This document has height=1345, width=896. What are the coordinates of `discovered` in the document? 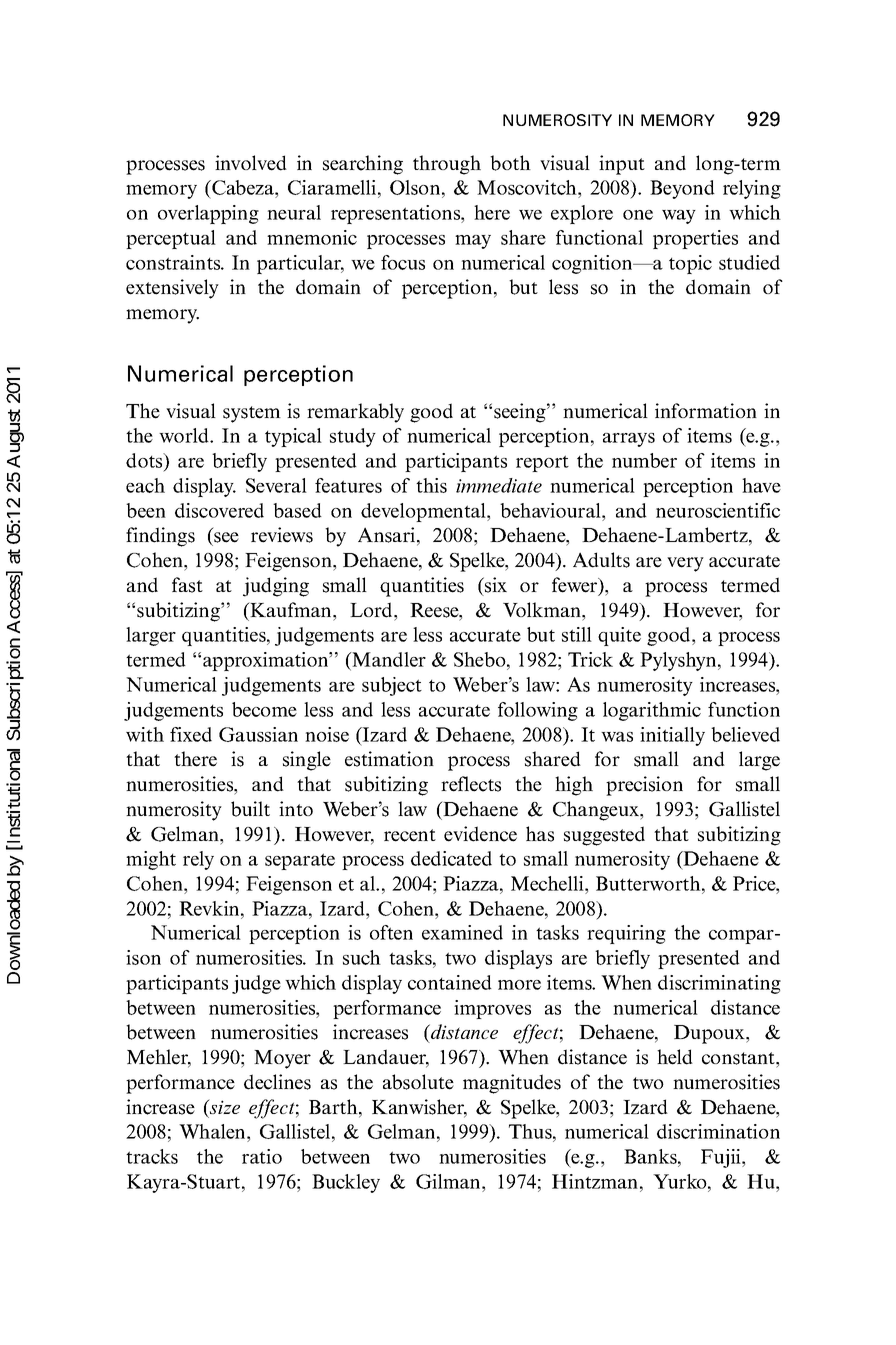 It's located at (219, 510).
